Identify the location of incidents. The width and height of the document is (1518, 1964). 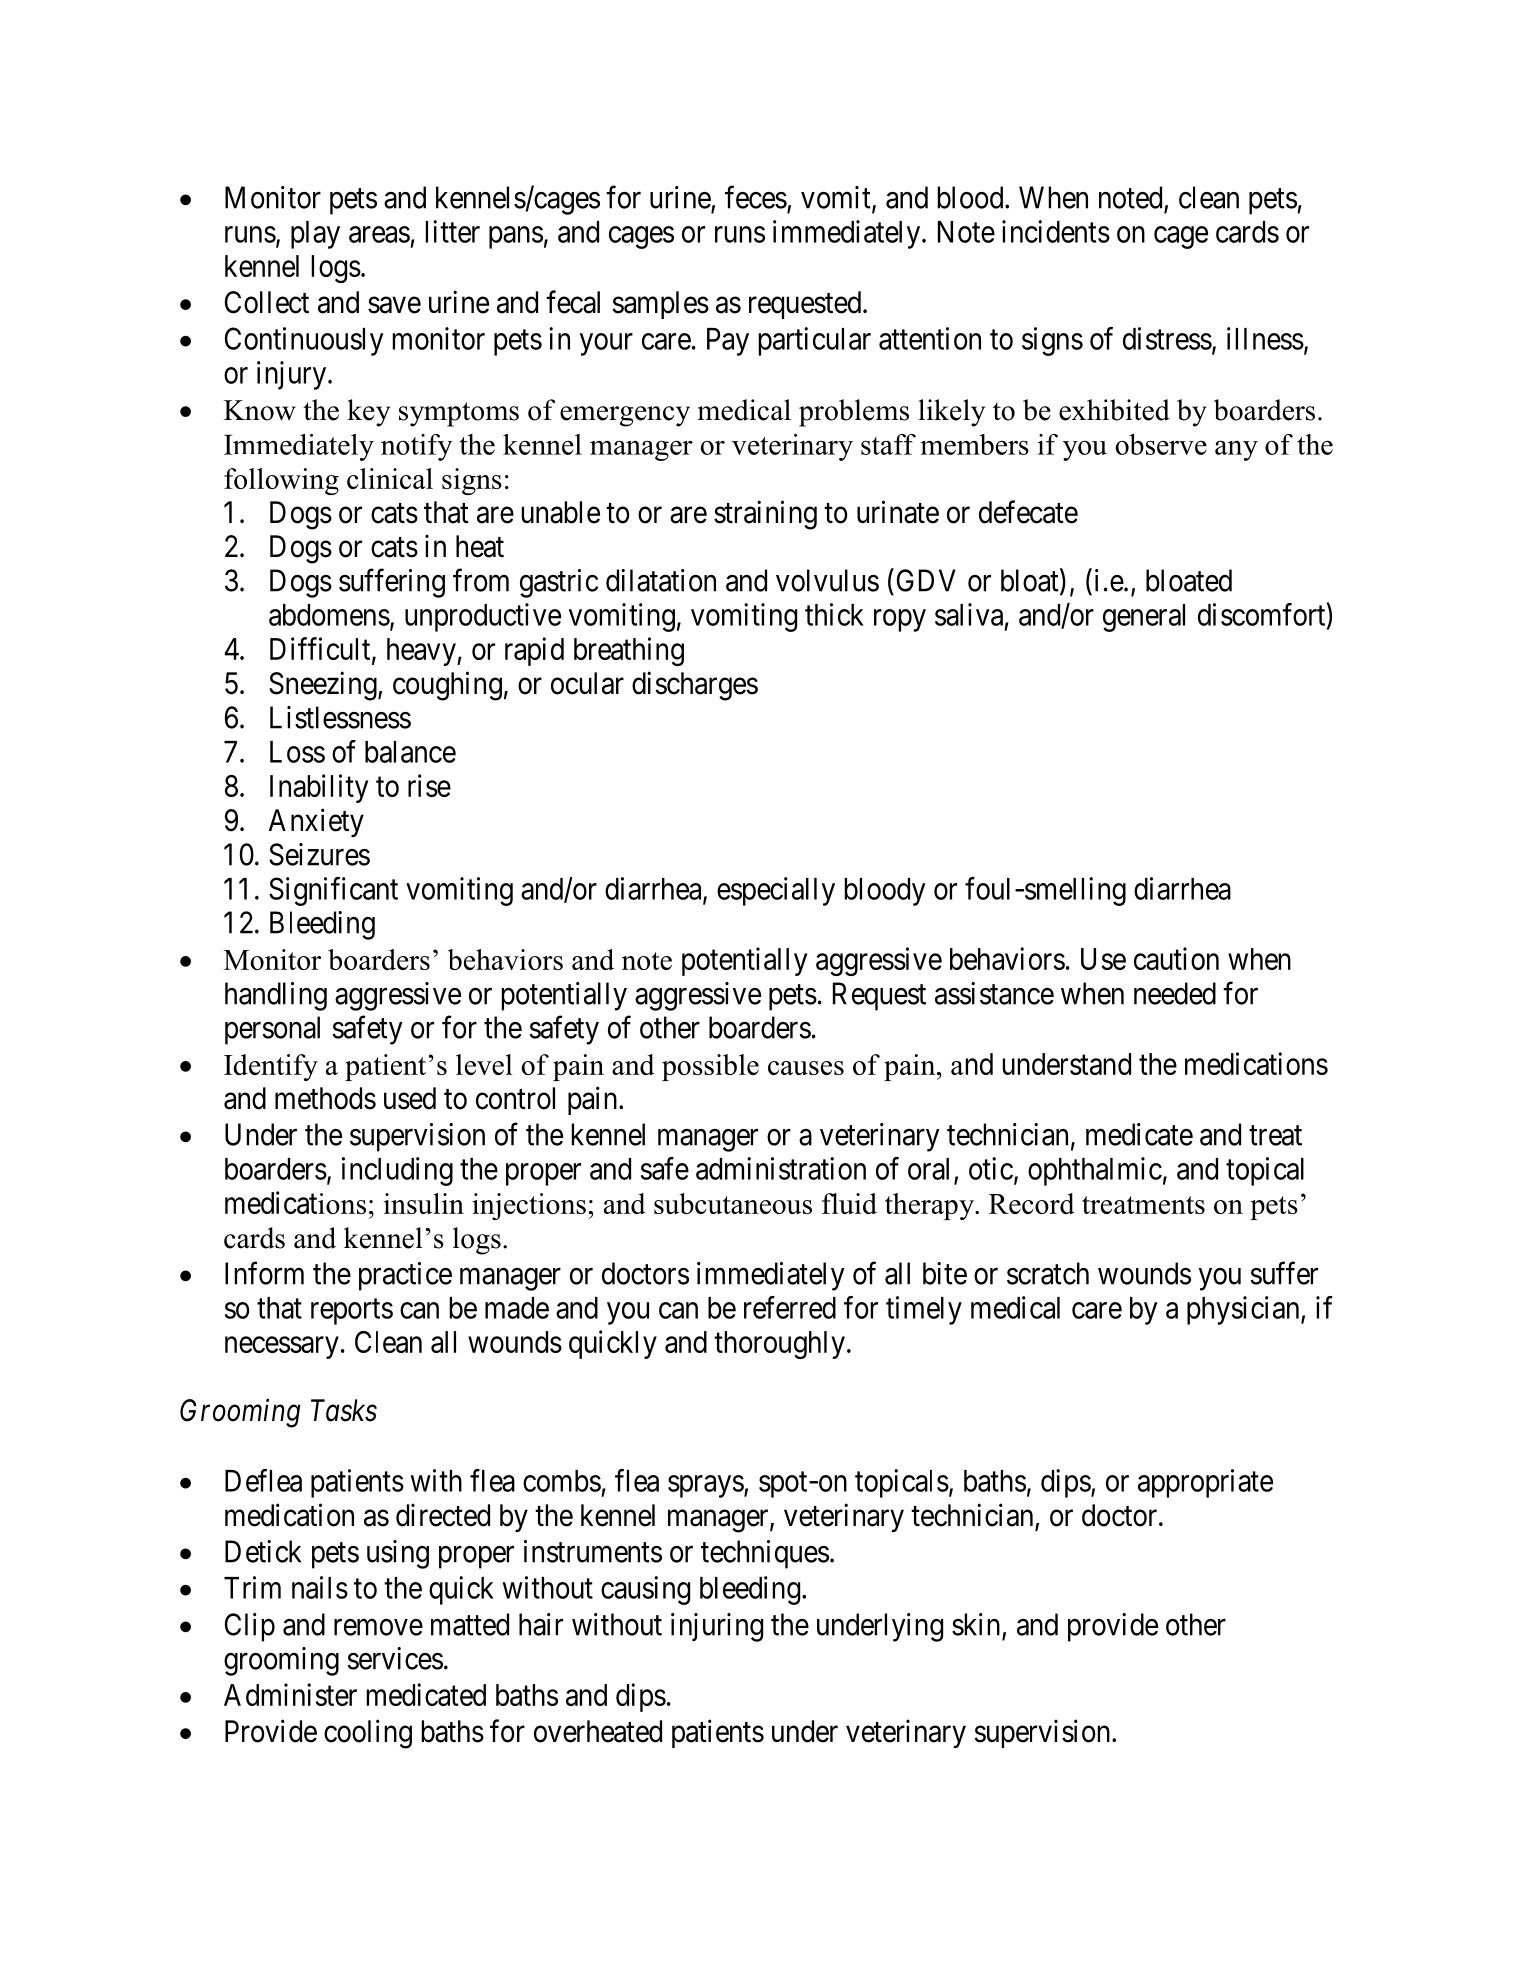
(1056, 231).
